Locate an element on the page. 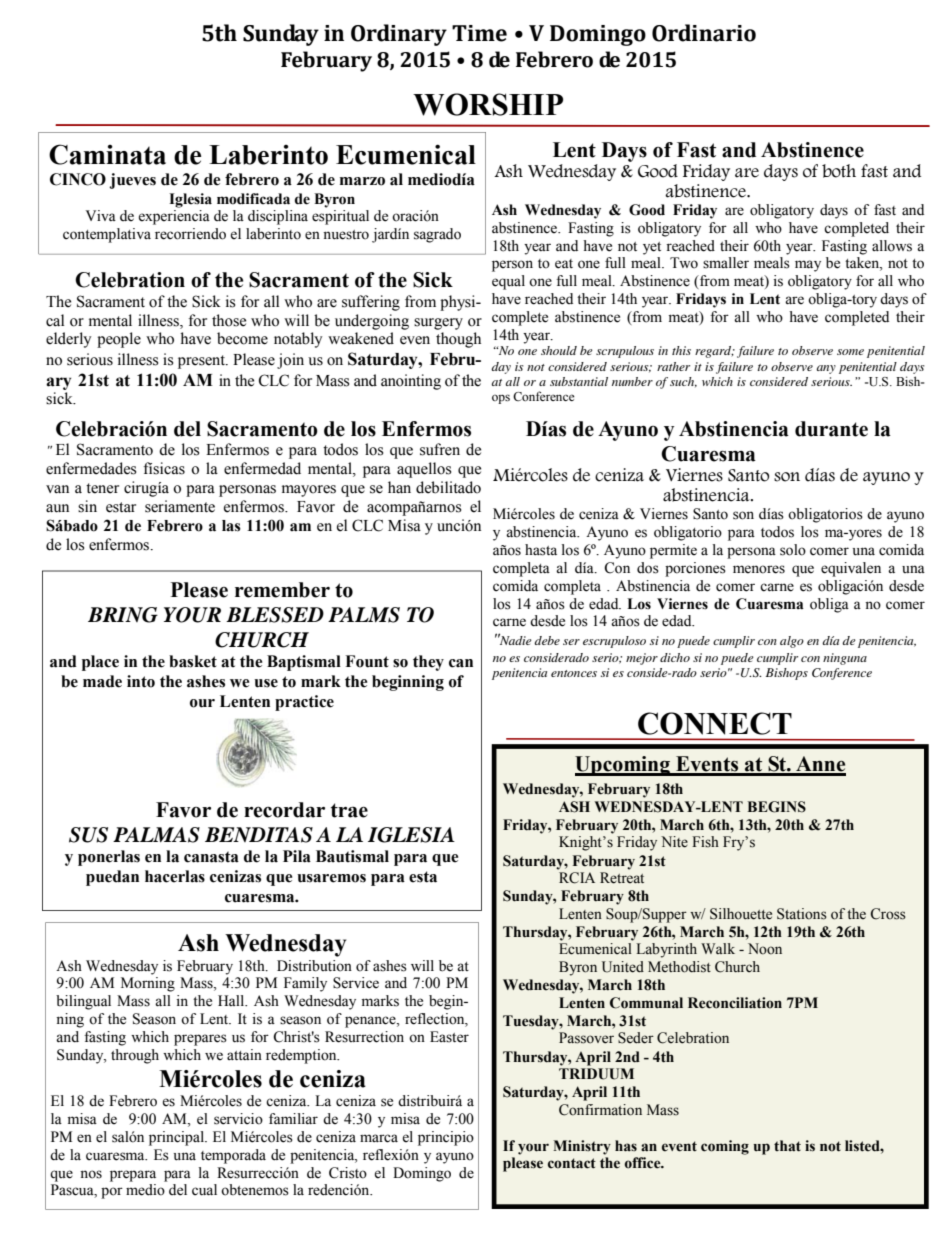 The height and width of the document is (1233, 952). algo is located at coordinates (792, 642).
